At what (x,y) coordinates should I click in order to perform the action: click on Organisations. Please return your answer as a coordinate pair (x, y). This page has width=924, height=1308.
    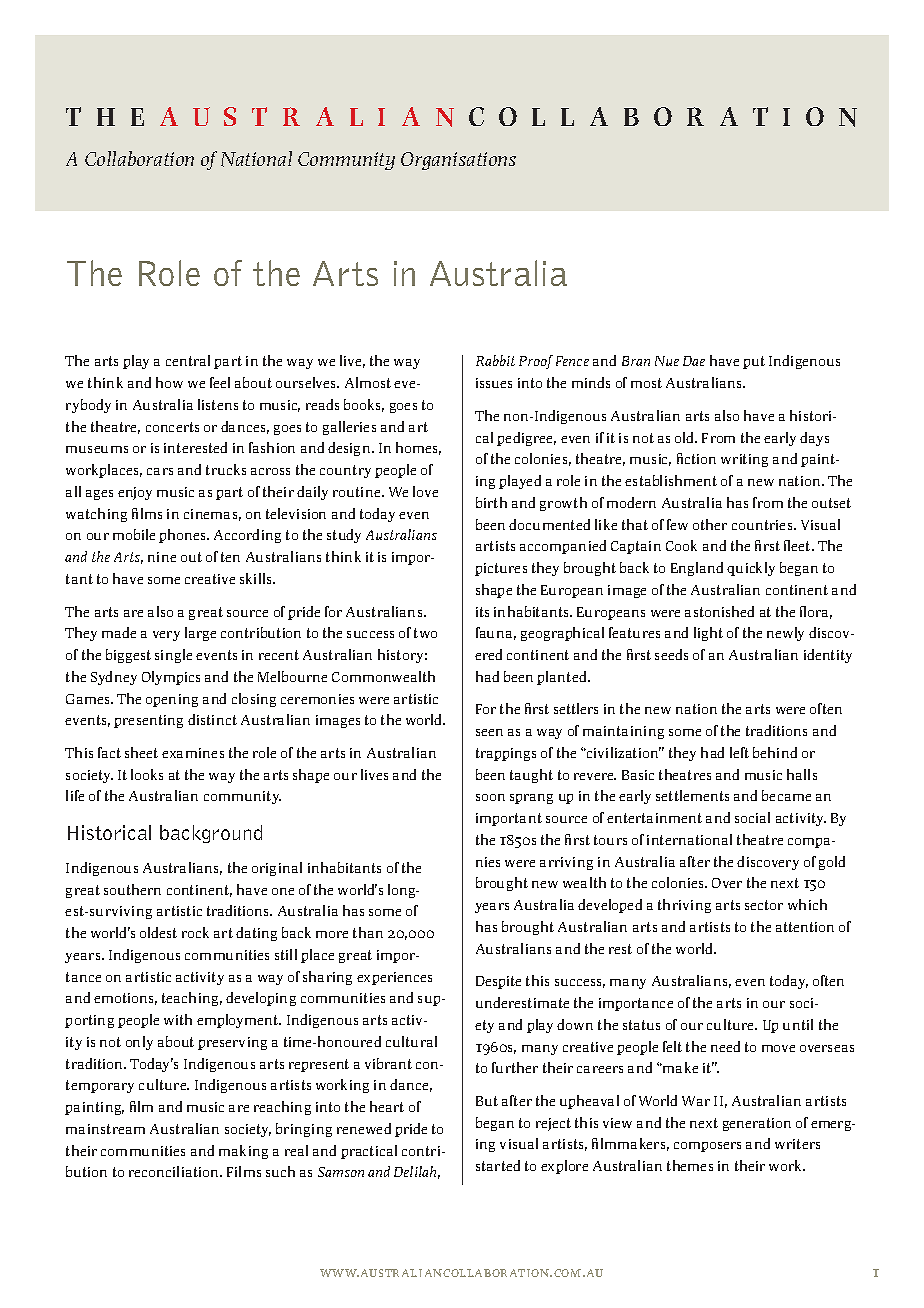
    Looking at the image, I should click on (458, 161).
